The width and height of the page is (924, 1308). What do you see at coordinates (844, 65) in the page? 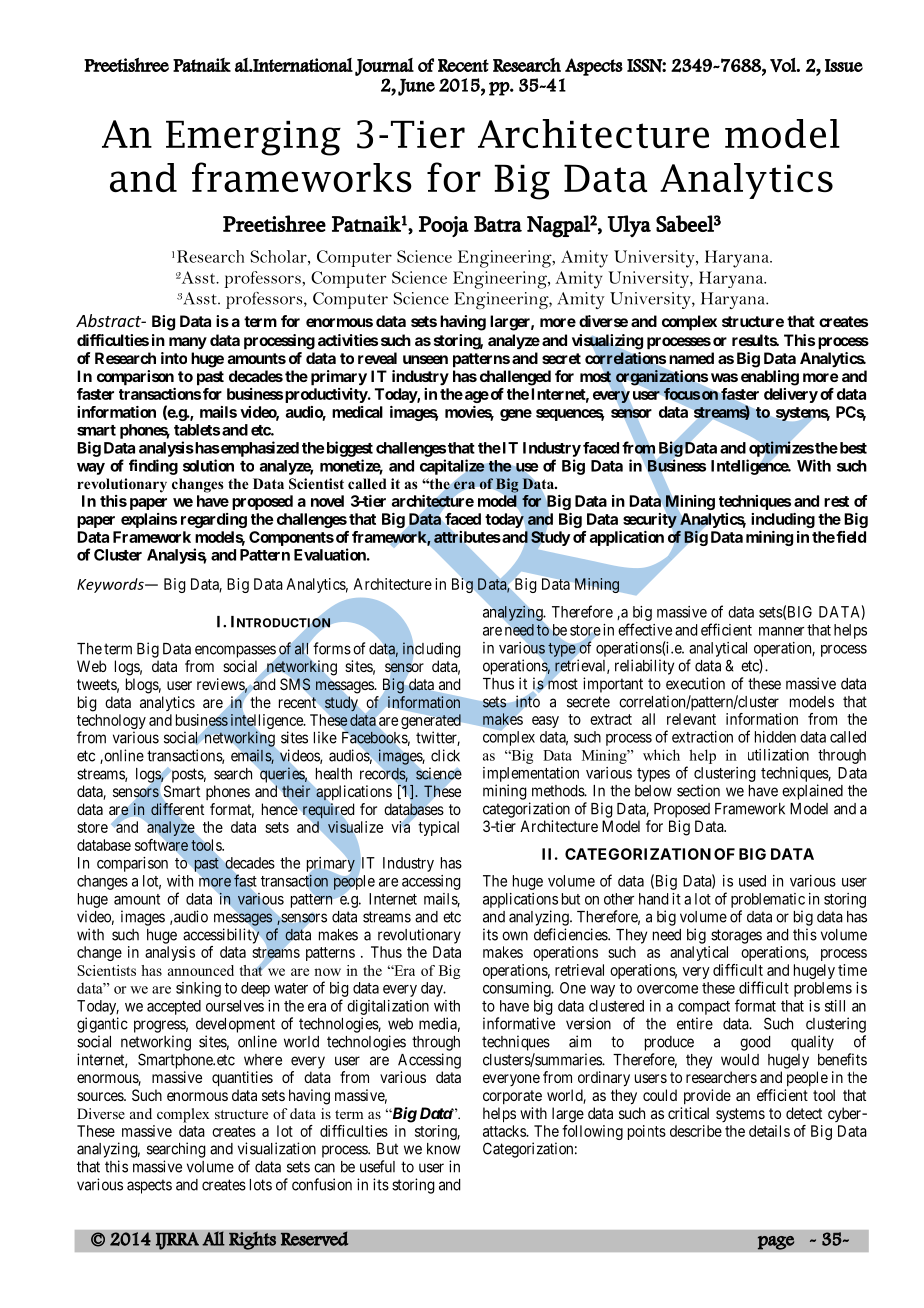
I see `Issue` at bounding box center [844, 65].
